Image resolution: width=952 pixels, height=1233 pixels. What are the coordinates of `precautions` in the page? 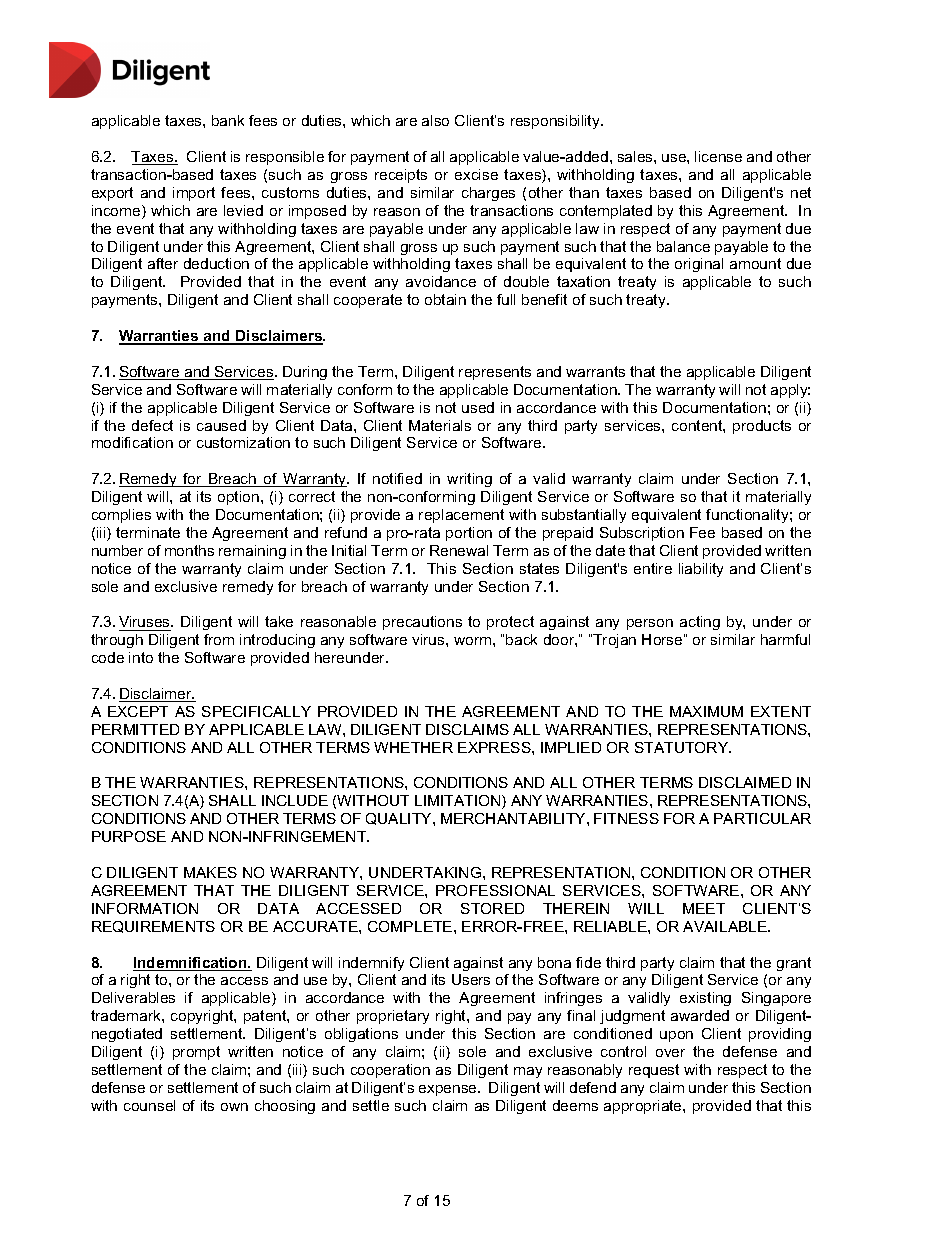 It's located at (422, 623).
